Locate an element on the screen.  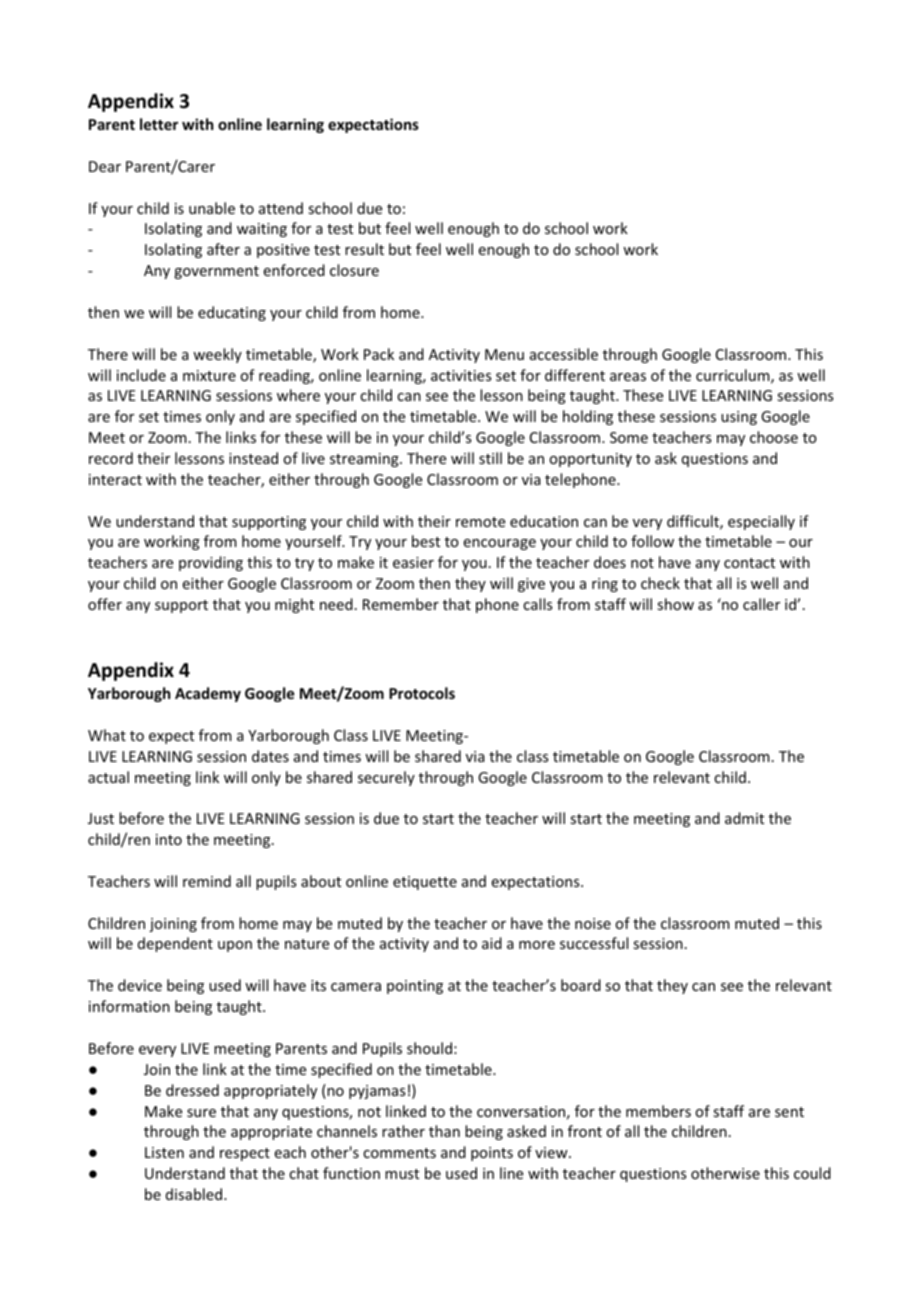
using is located at coordinates (739, 418).
